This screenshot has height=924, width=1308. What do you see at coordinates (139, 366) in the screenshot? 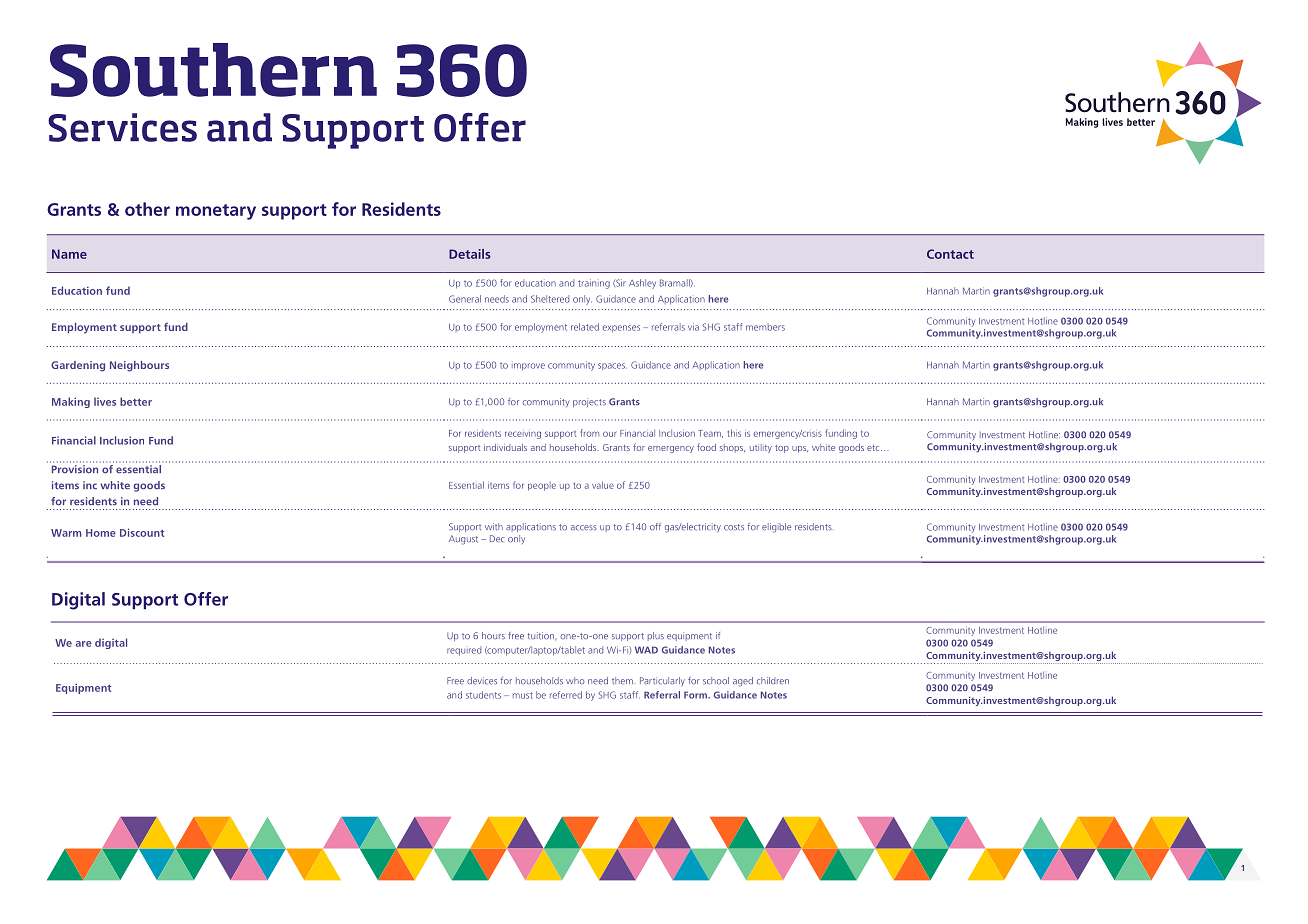
I see `Neighbours` at bounding box center [139, 366].
